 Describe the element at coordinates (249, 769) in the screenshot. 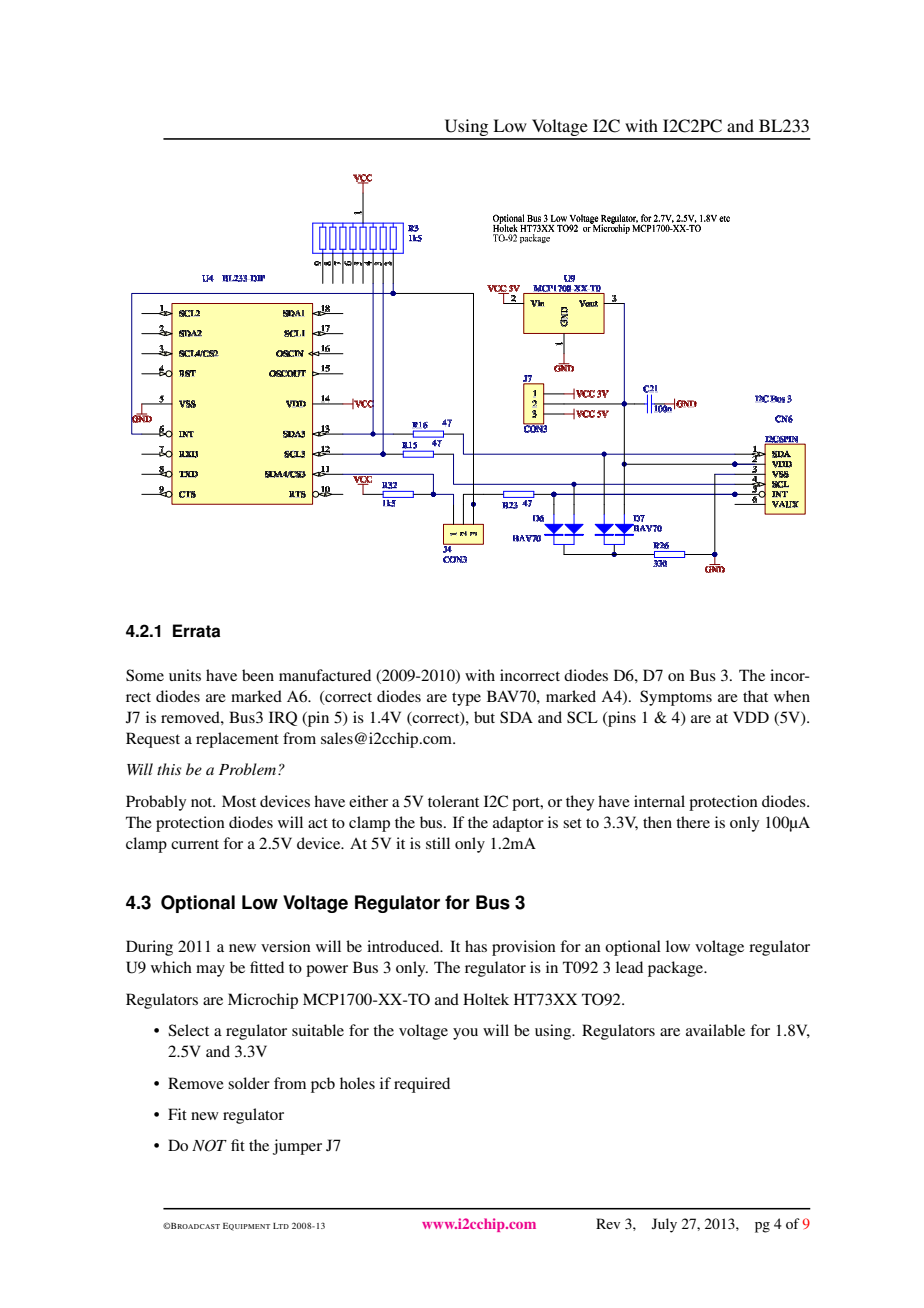

I see `Problem` at that location.
